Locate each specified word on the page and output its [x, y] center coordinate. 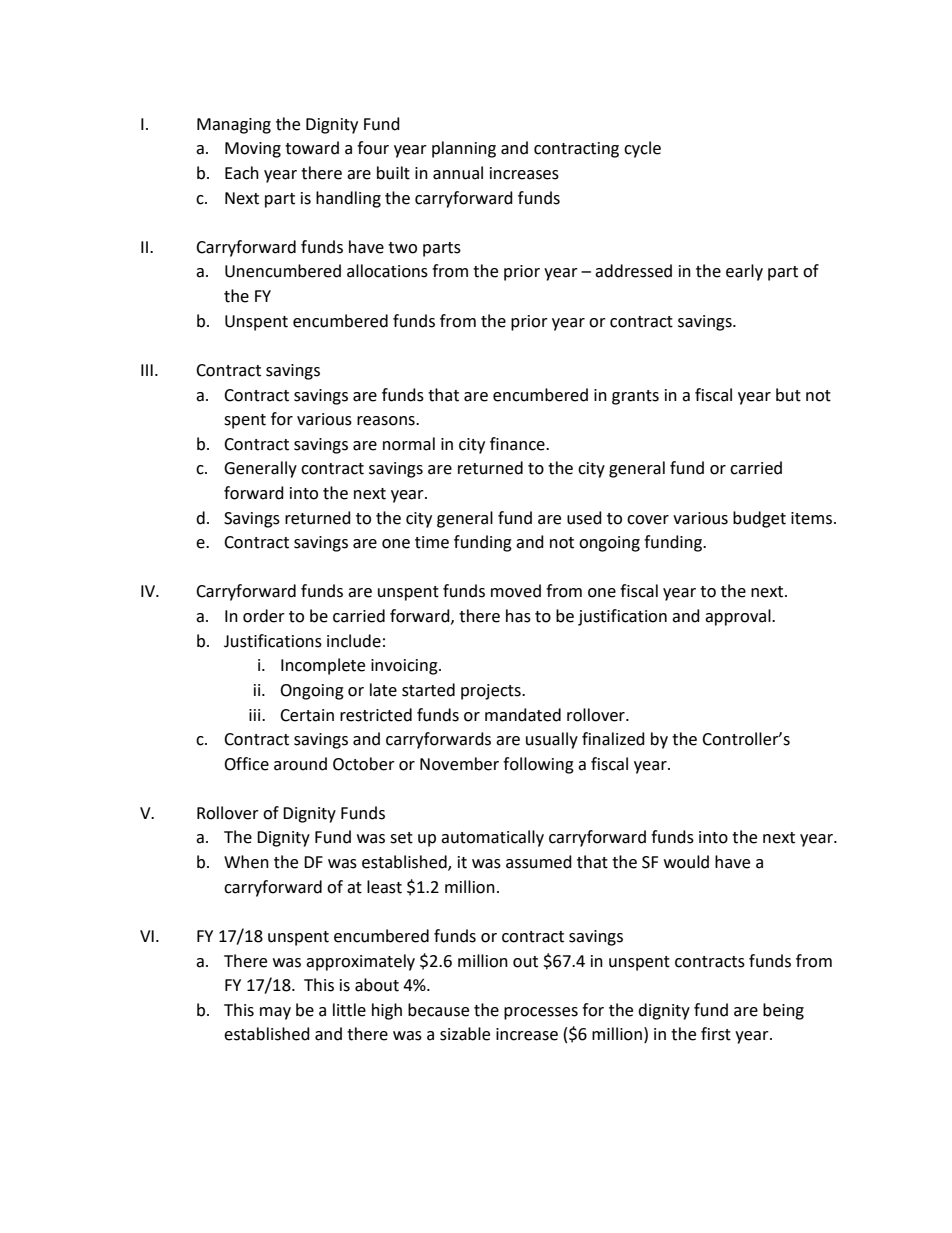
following [538, 765]
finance [518, 444]
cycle [642, 149]
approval [739, 617]
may [275, 1013]
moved [516, 591]
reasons [387, 421]
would [686, 862]
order [264, 616]
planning [464, 149]
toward [312, 148]
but [788, 395]
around [300, 764]
